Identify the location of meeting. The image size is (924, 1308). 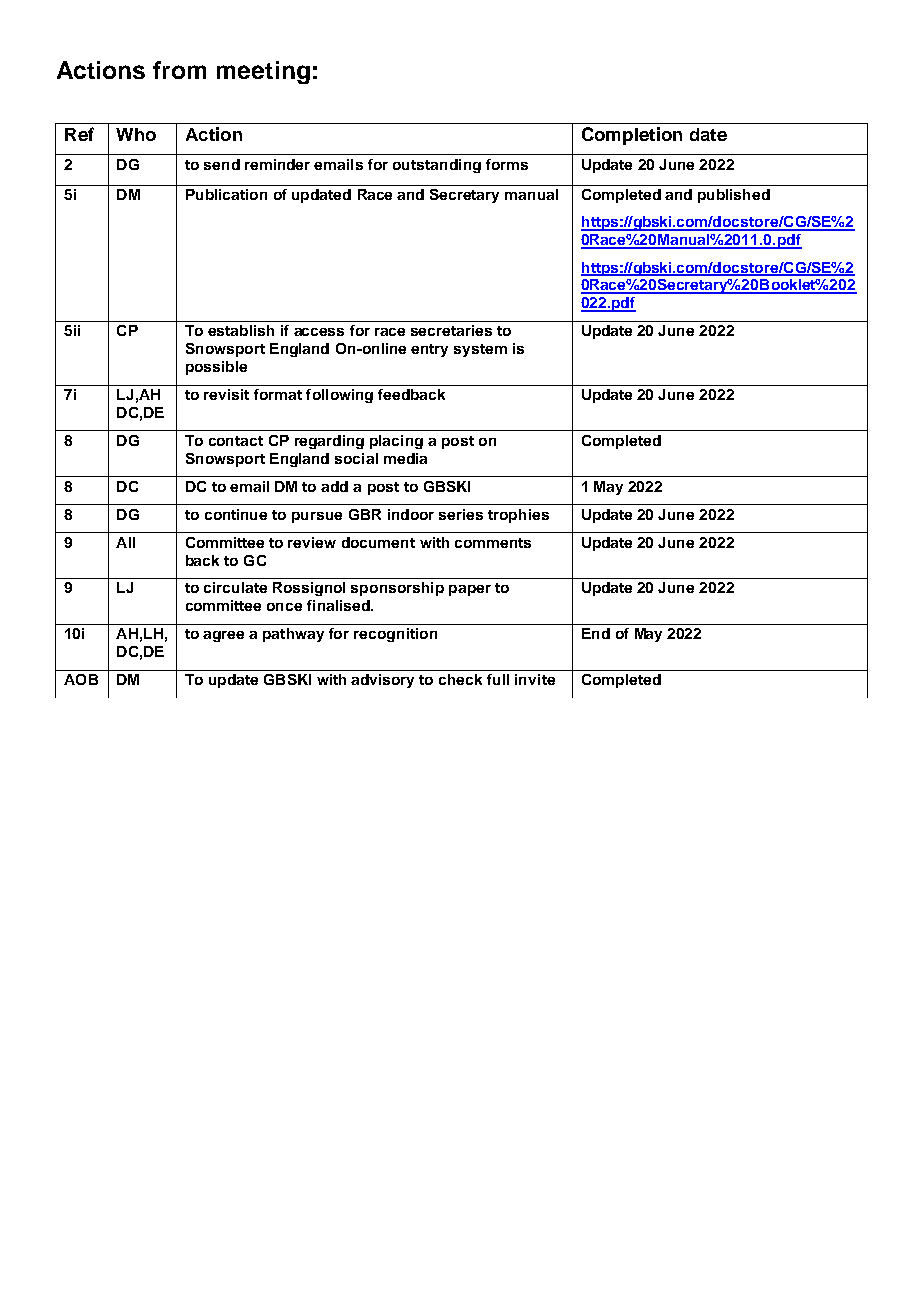
(263, 72).
